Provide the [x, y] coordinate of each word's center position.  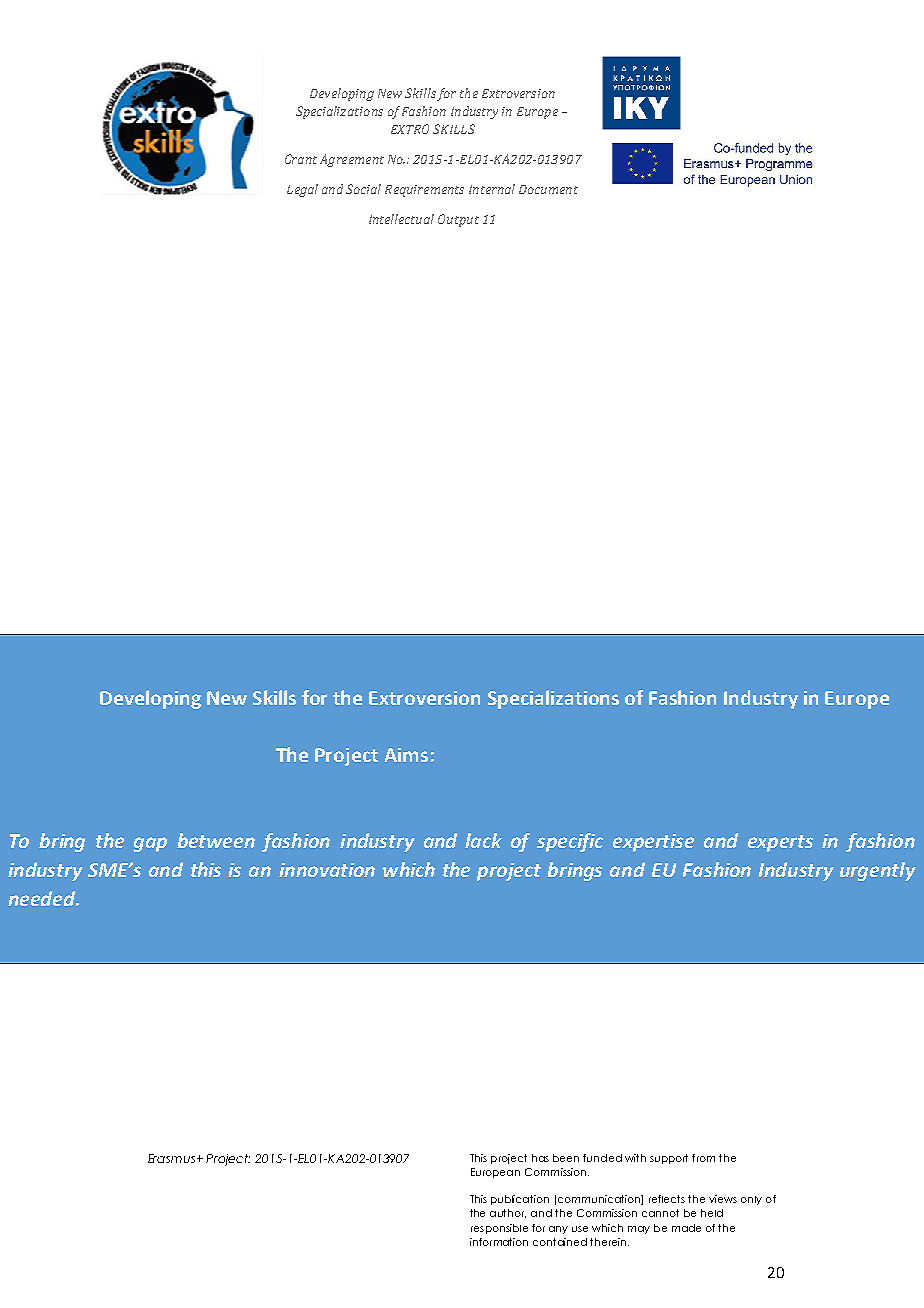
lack [483, 840]
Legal [302, 190]
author [508, 1213]
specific [570, 842]
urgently [878, 871]
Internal [492, 189]
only [751, 1200]
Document [548, 189]
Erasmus [171, 1158]
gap [150, 844]
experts [780, 843]
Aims [406, 755]
